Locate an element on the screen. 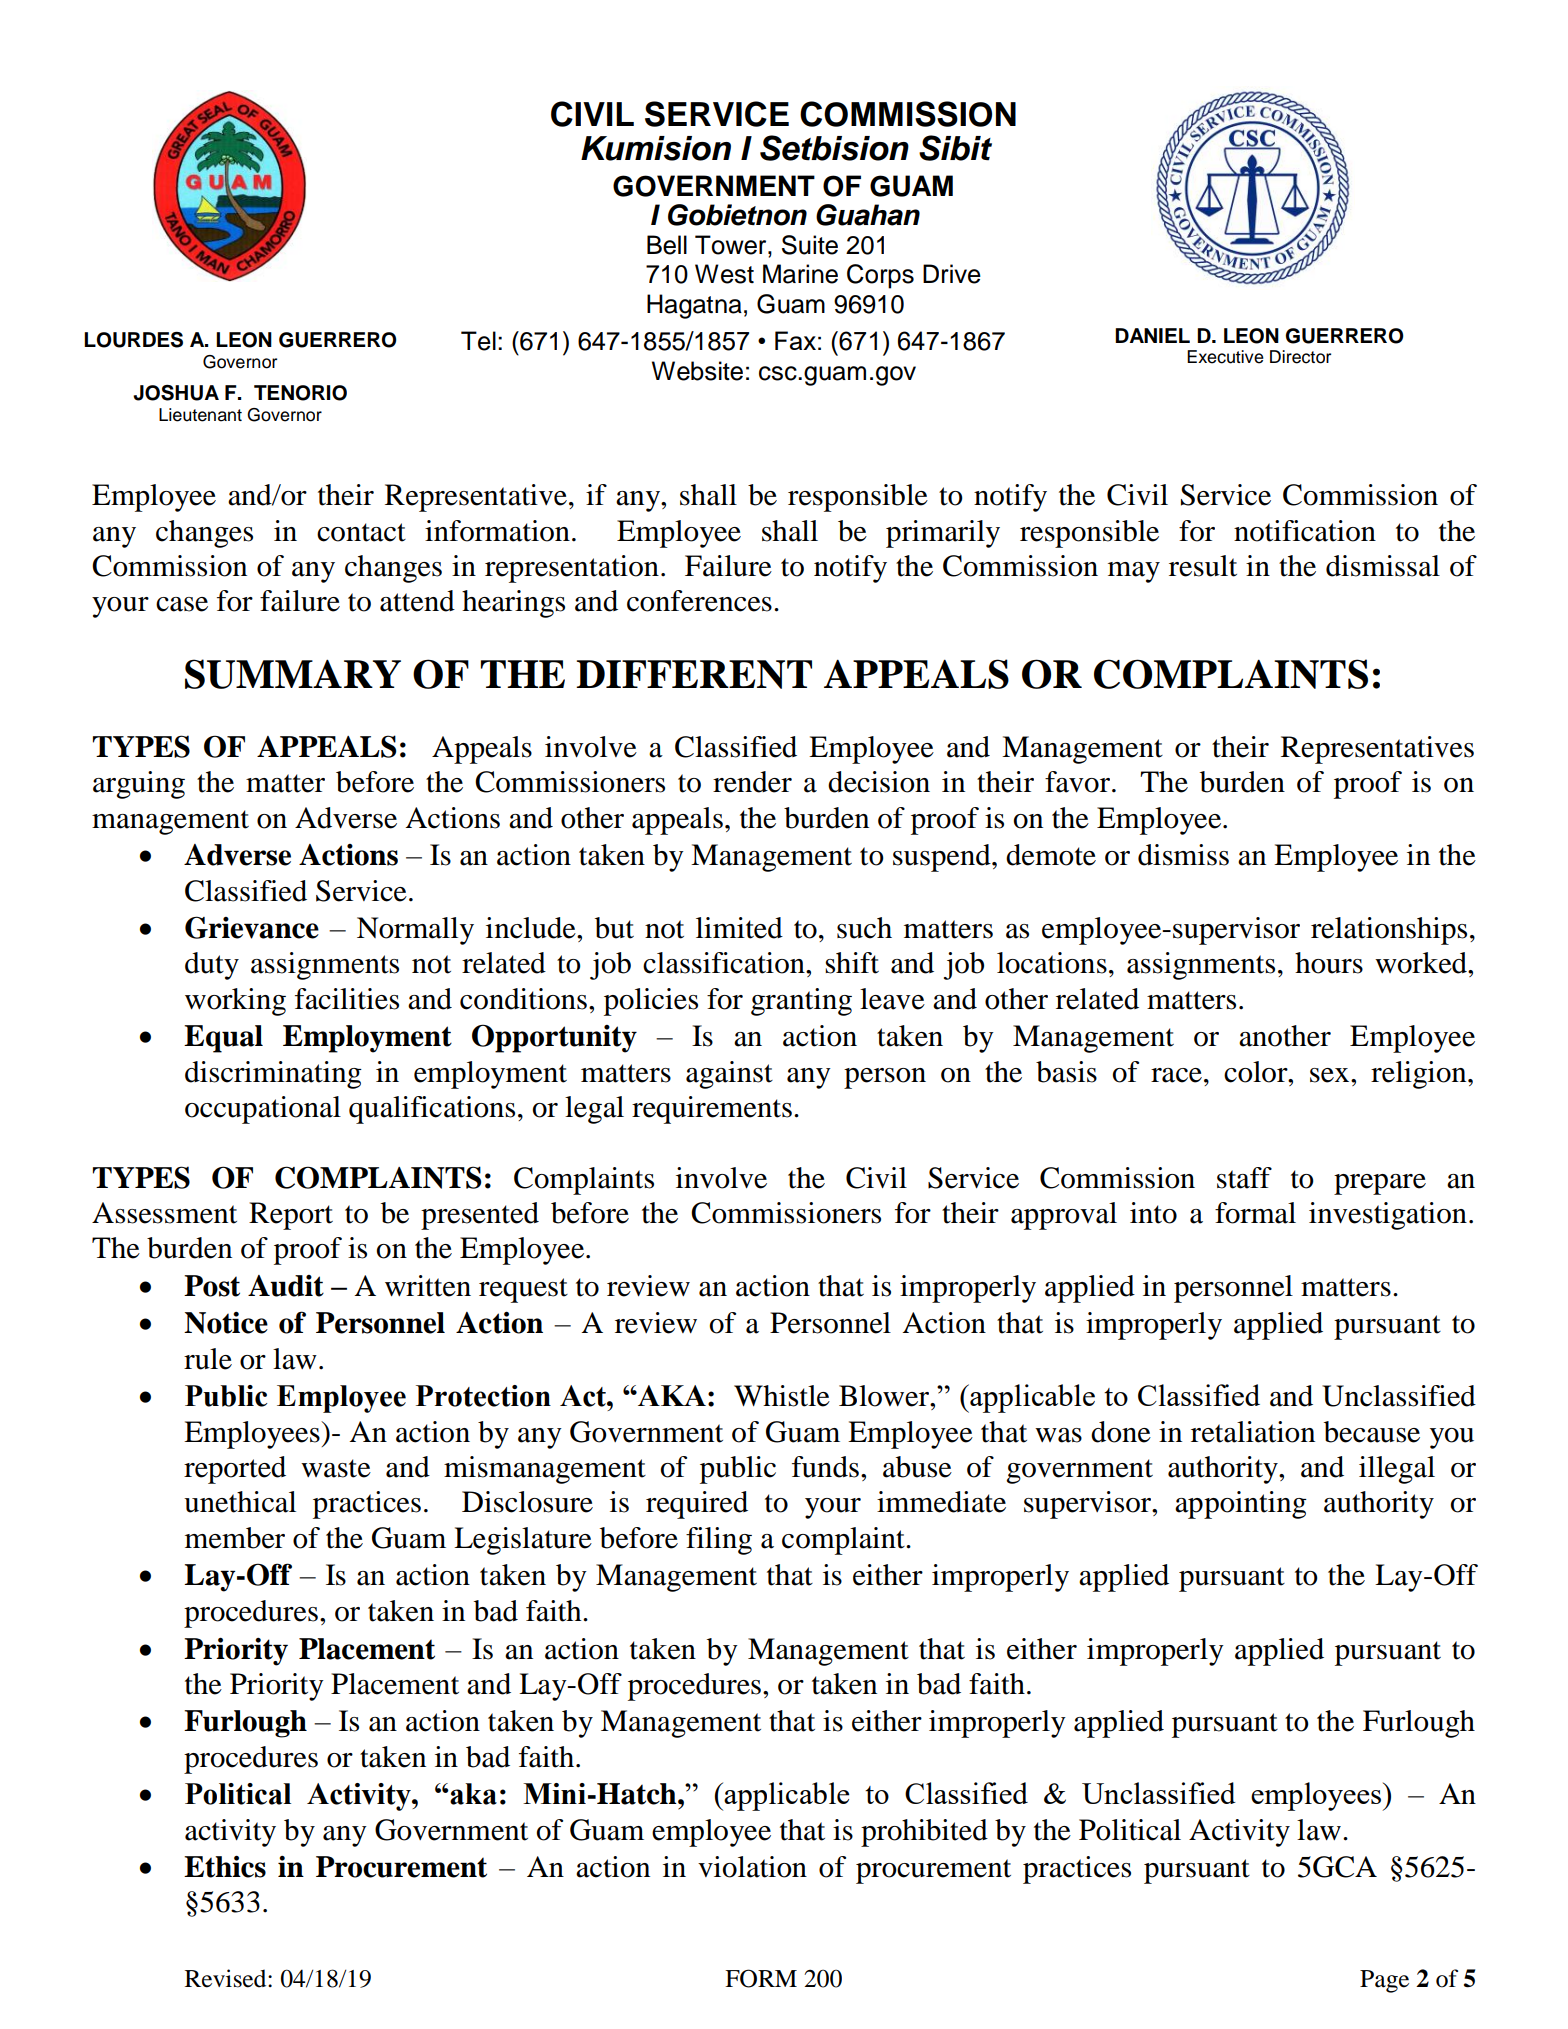  conferences is located at coordinates (699, 601).
